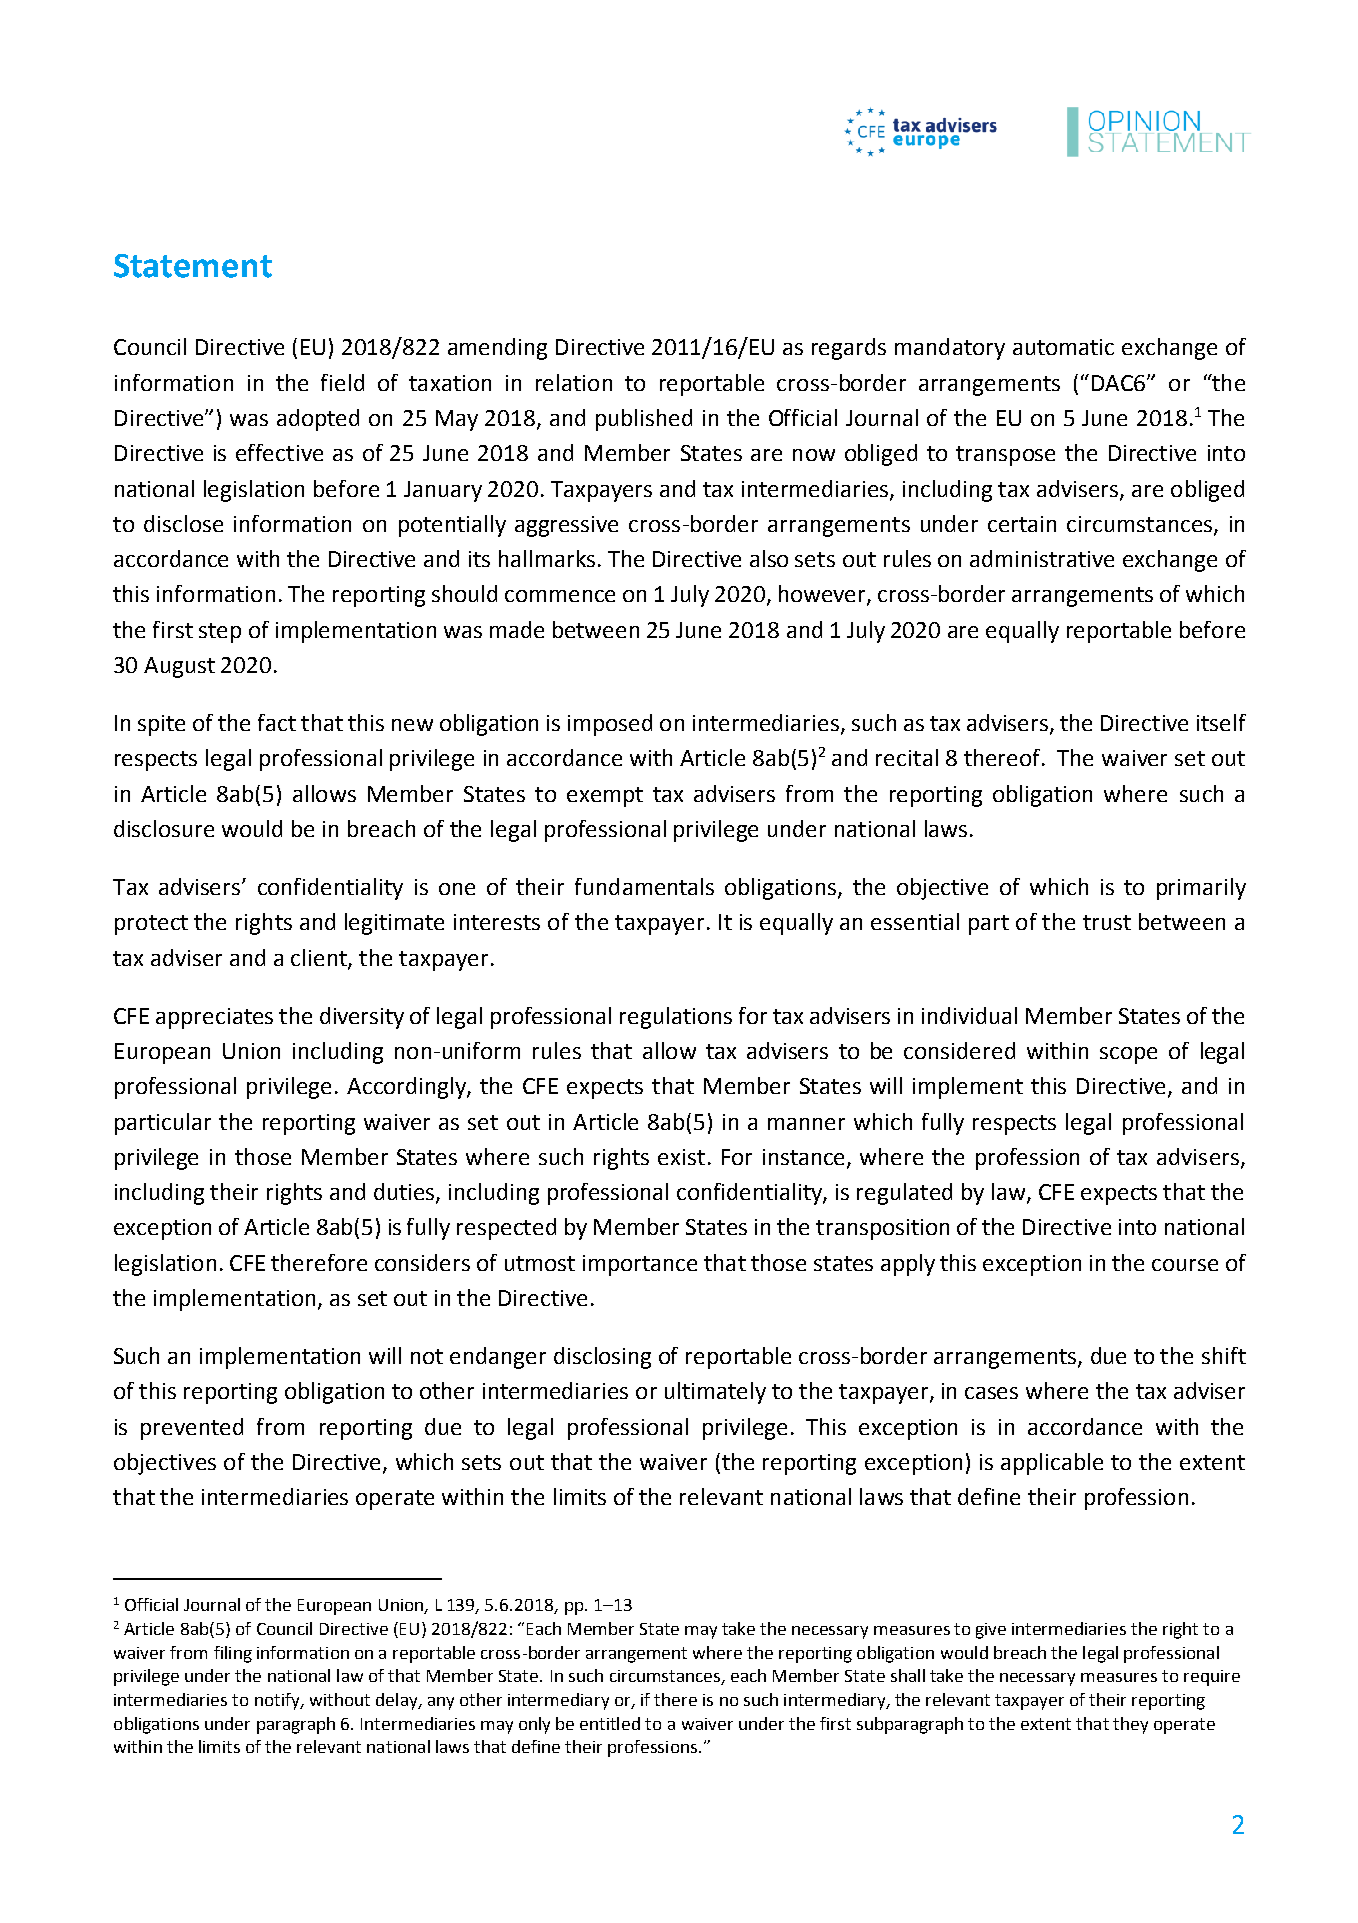 Image resolution: width=1358 pixels, height=1923 pixels. What do you see at coordinates (1221, 722) in the screenshot?
I see `itself` at bounding box center [1221, 722].
